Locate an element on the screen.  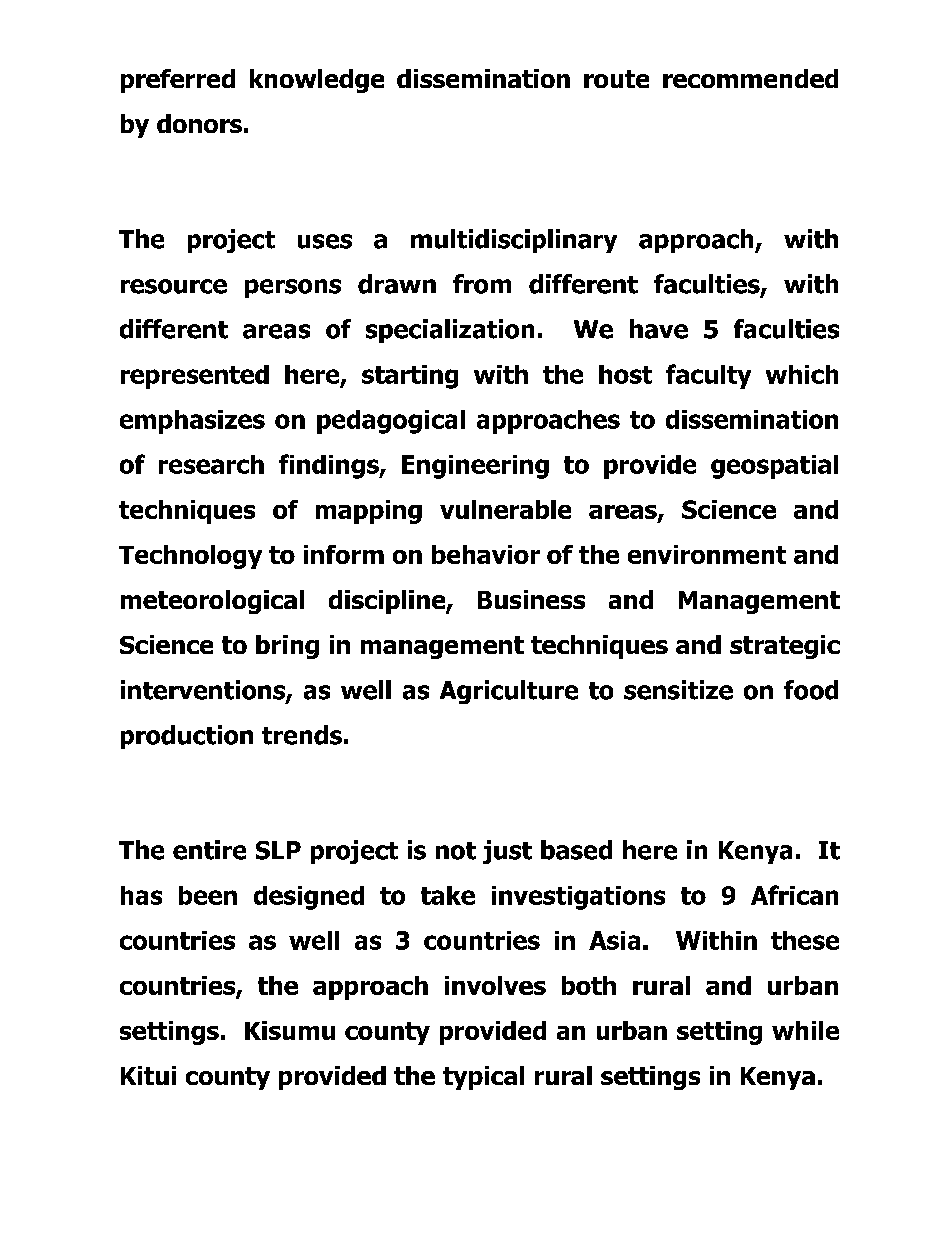
route is located at coordinates (616, 79).
